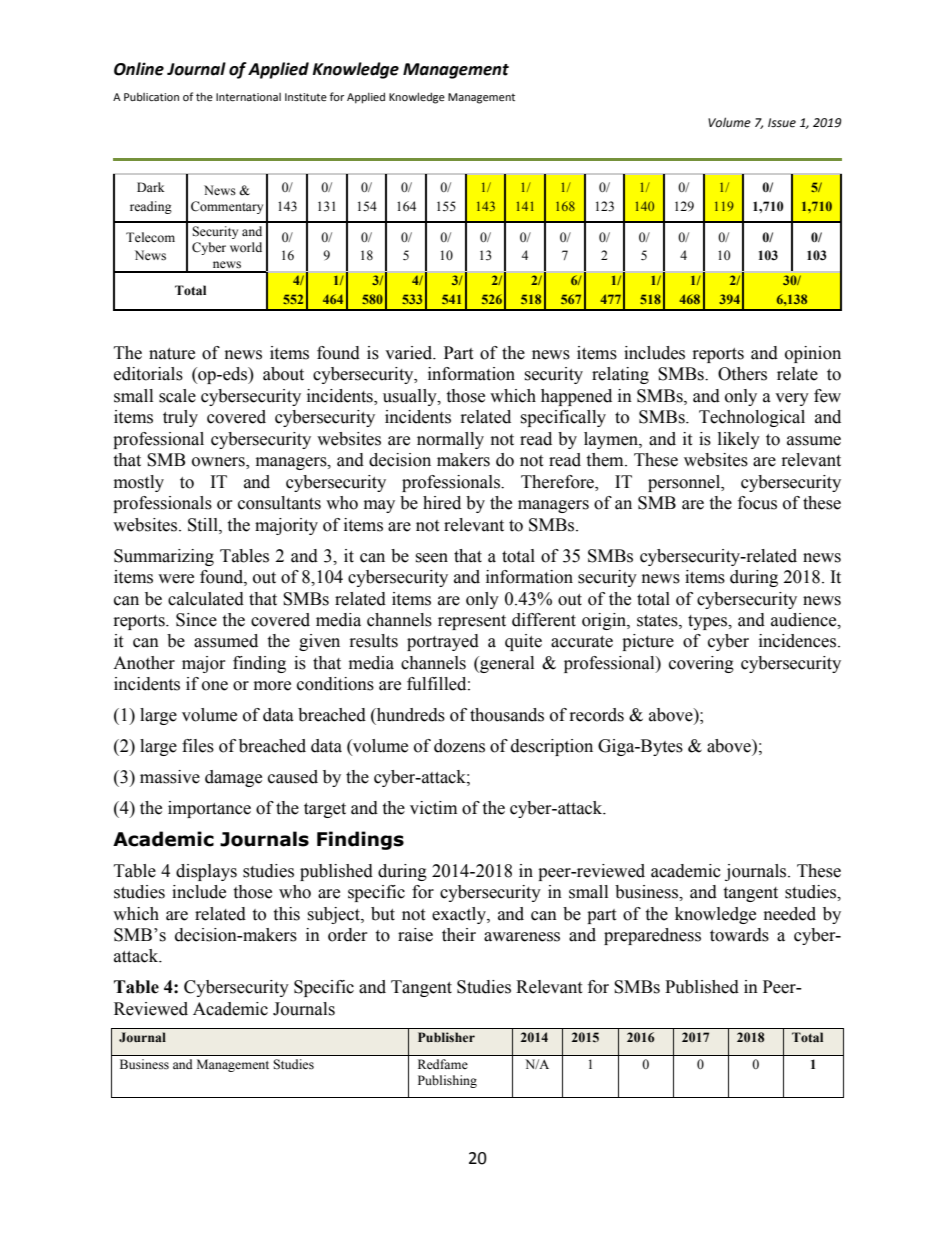 The width and height of the document is (952, 1233). I want to click on types, so click(708, 622).
